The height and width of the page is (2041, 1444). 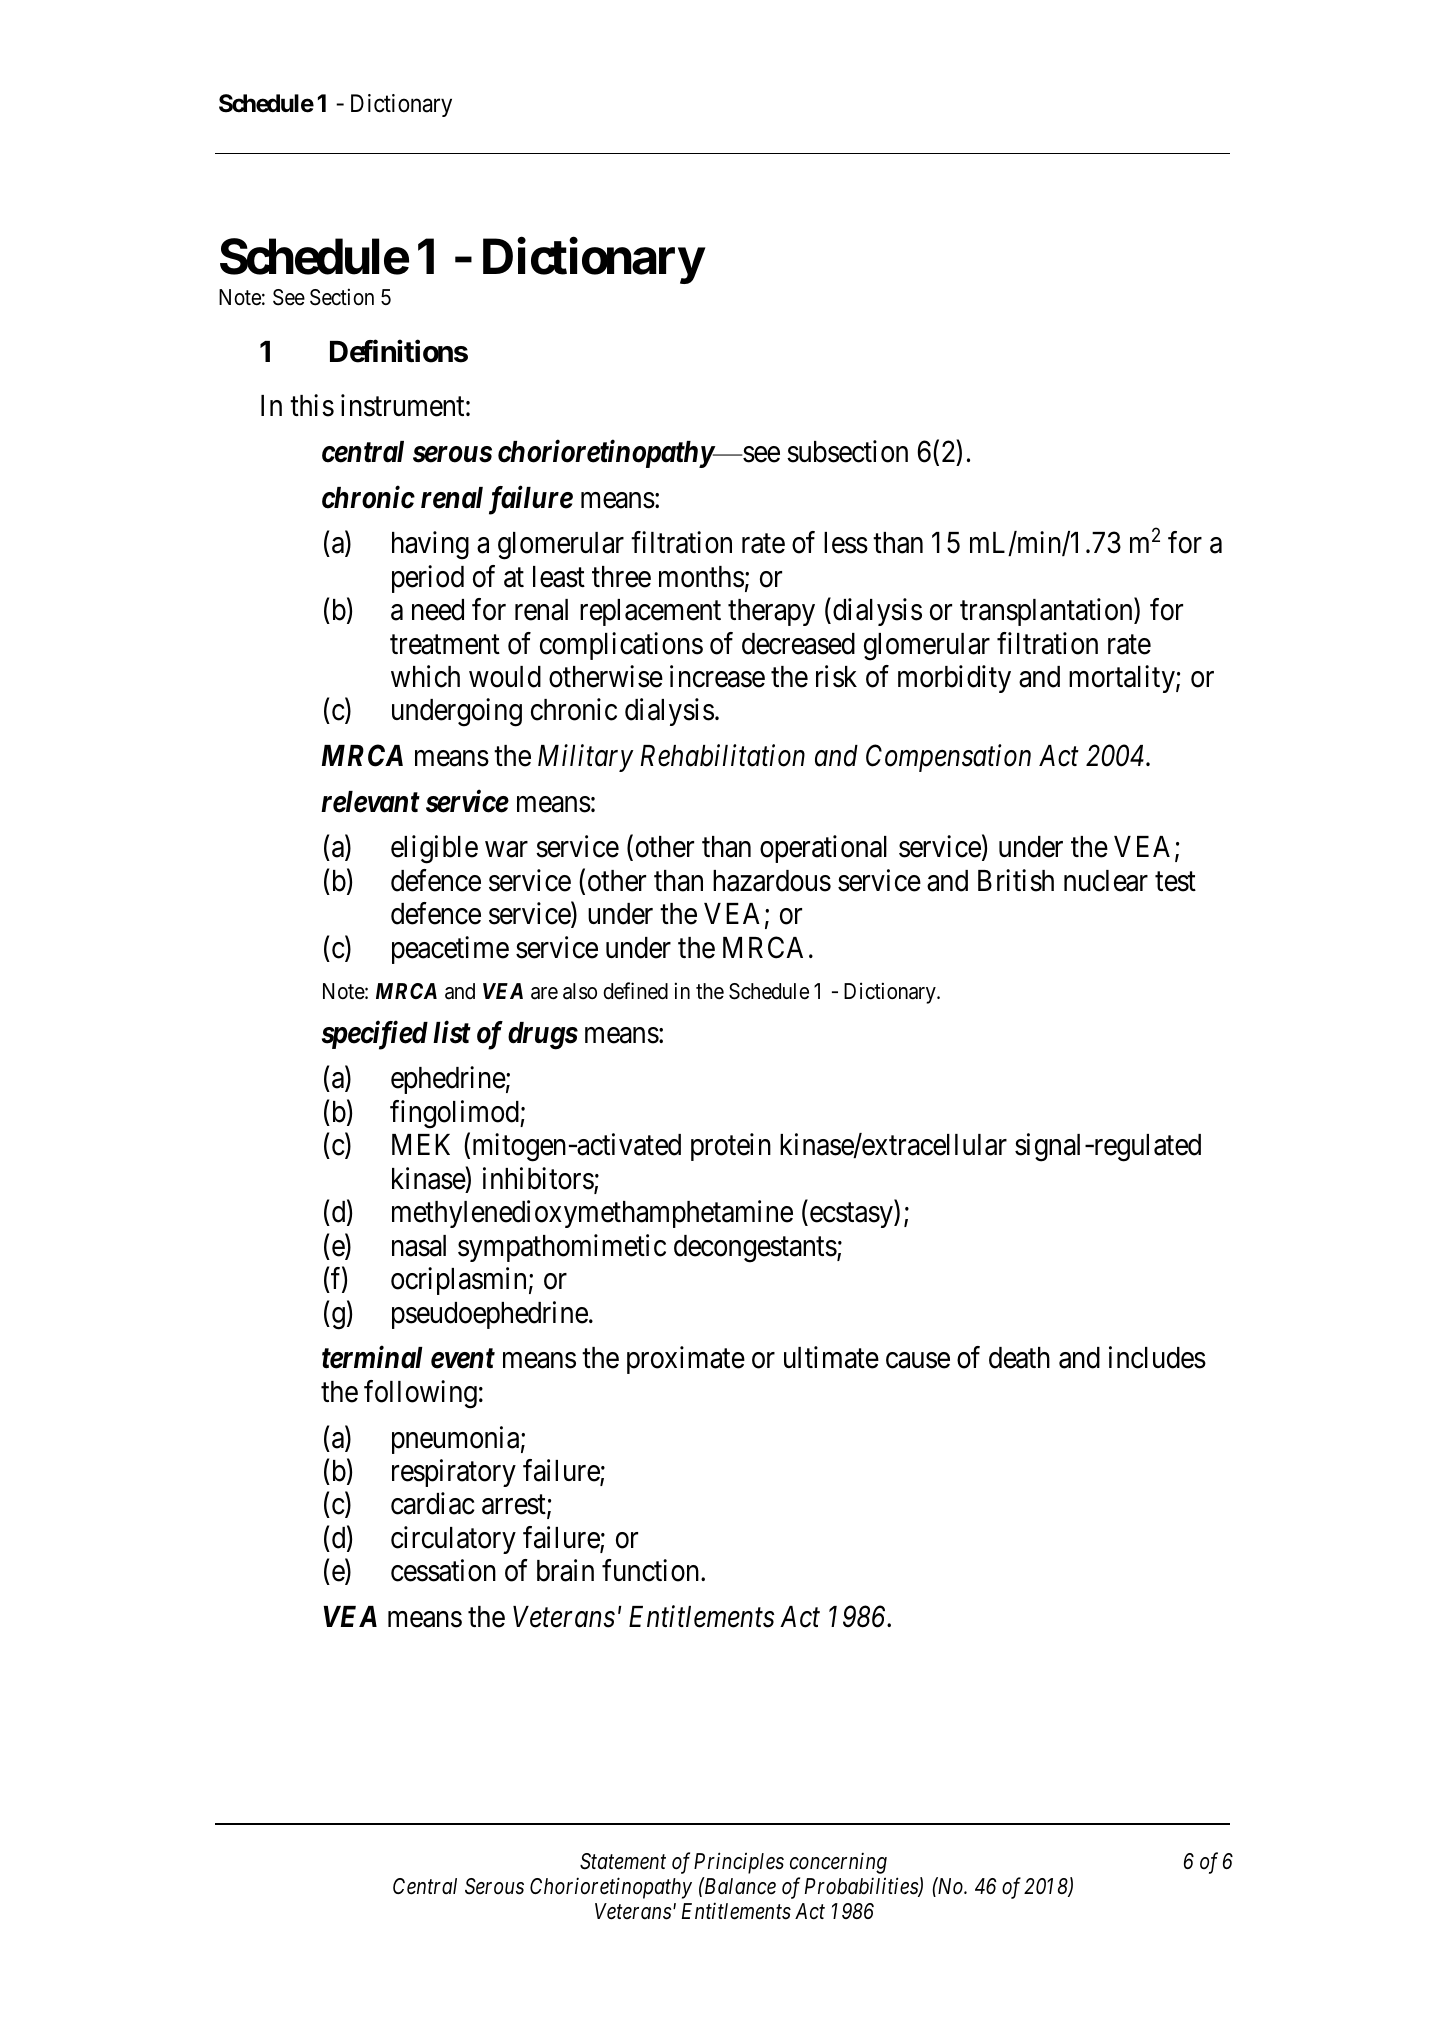 What do you see at coordinates (421, 1144) in the page?
I see `MEK` at bounding box center [421, 1144].
